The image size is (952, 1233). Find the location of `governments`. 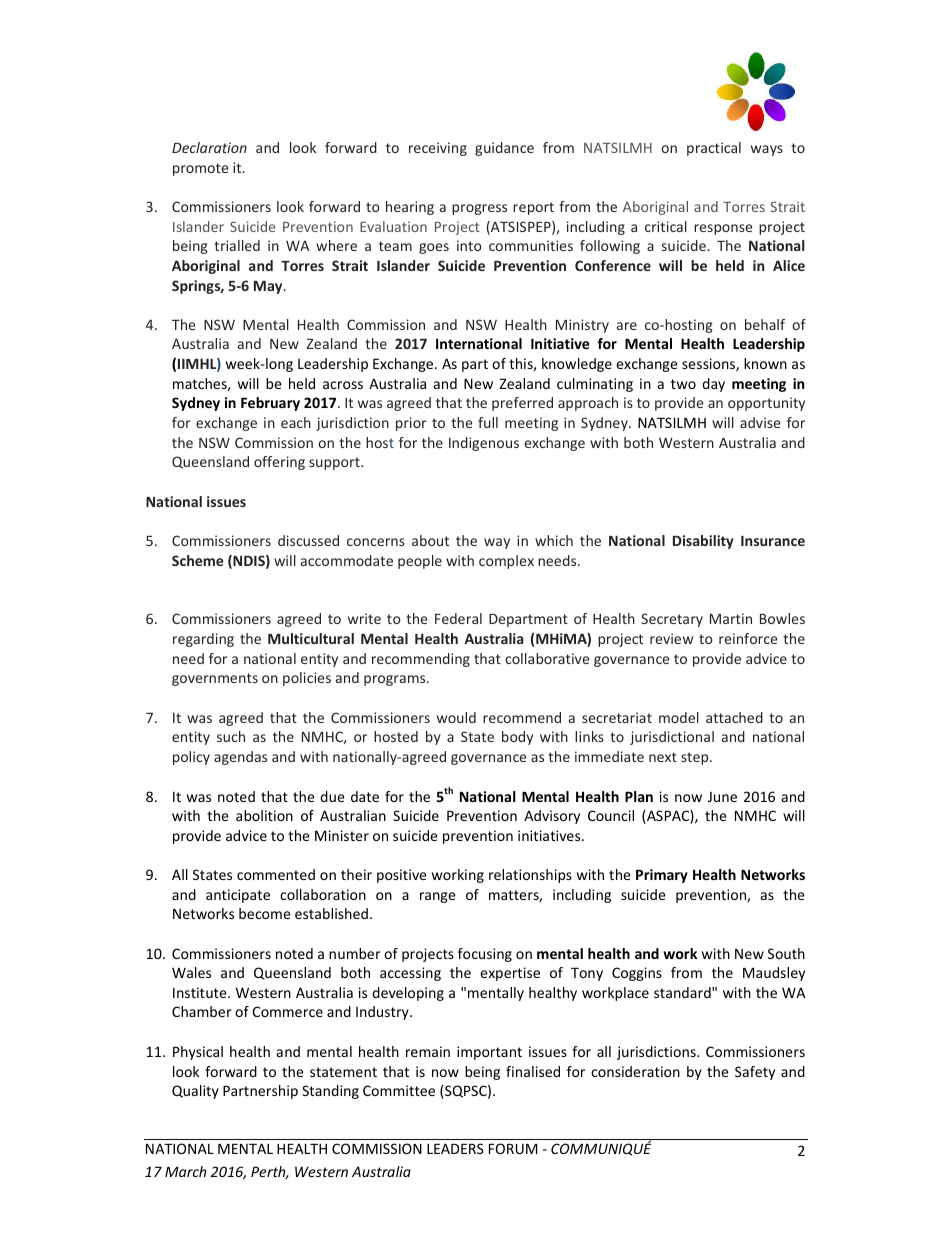

governments is located at coordinates (215, 679).
